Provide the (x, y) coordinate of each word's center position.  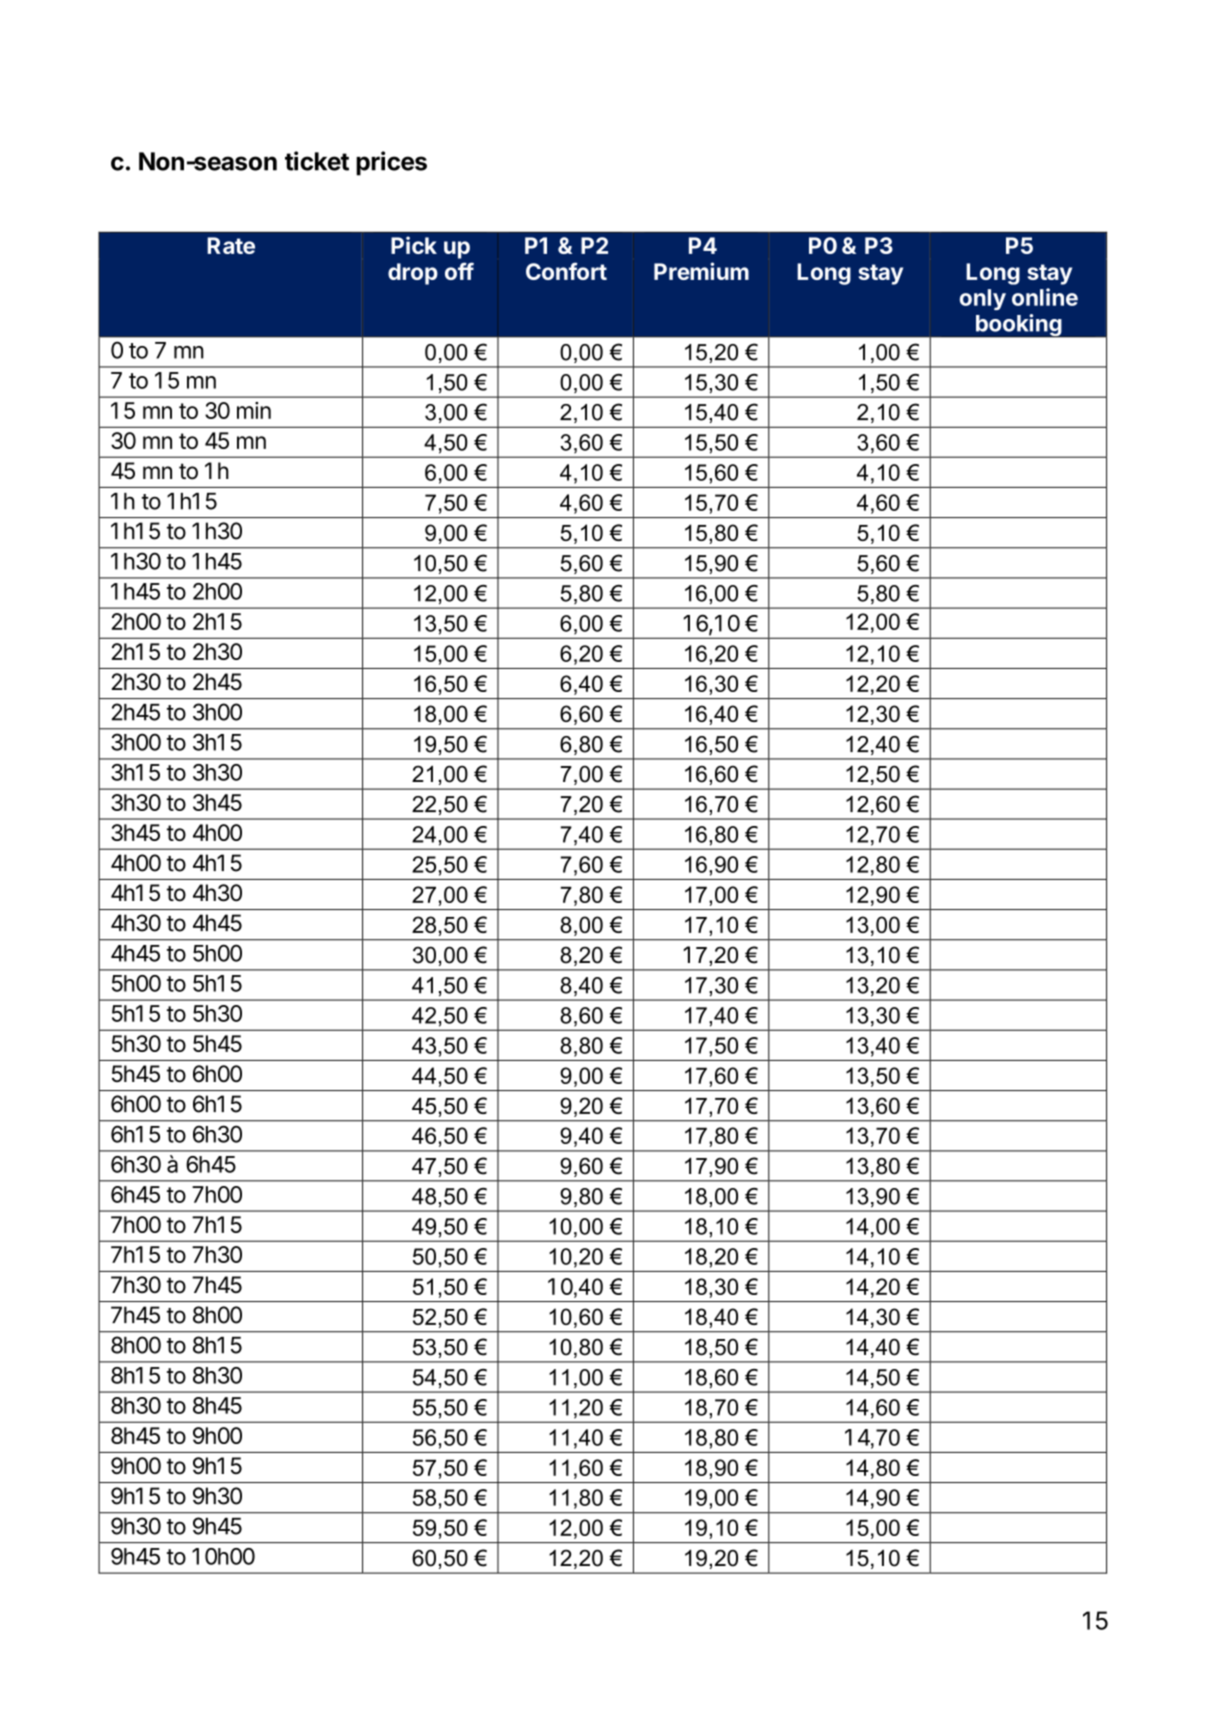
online (1045, 297)
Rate (231, 245)
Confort (566, 271)
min (254, 410)
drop (413, 274)
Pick (414, 245)
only (983, 299)
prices (391, 163)
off (459, 271)
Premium (701, 271)
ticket (317, 161)
